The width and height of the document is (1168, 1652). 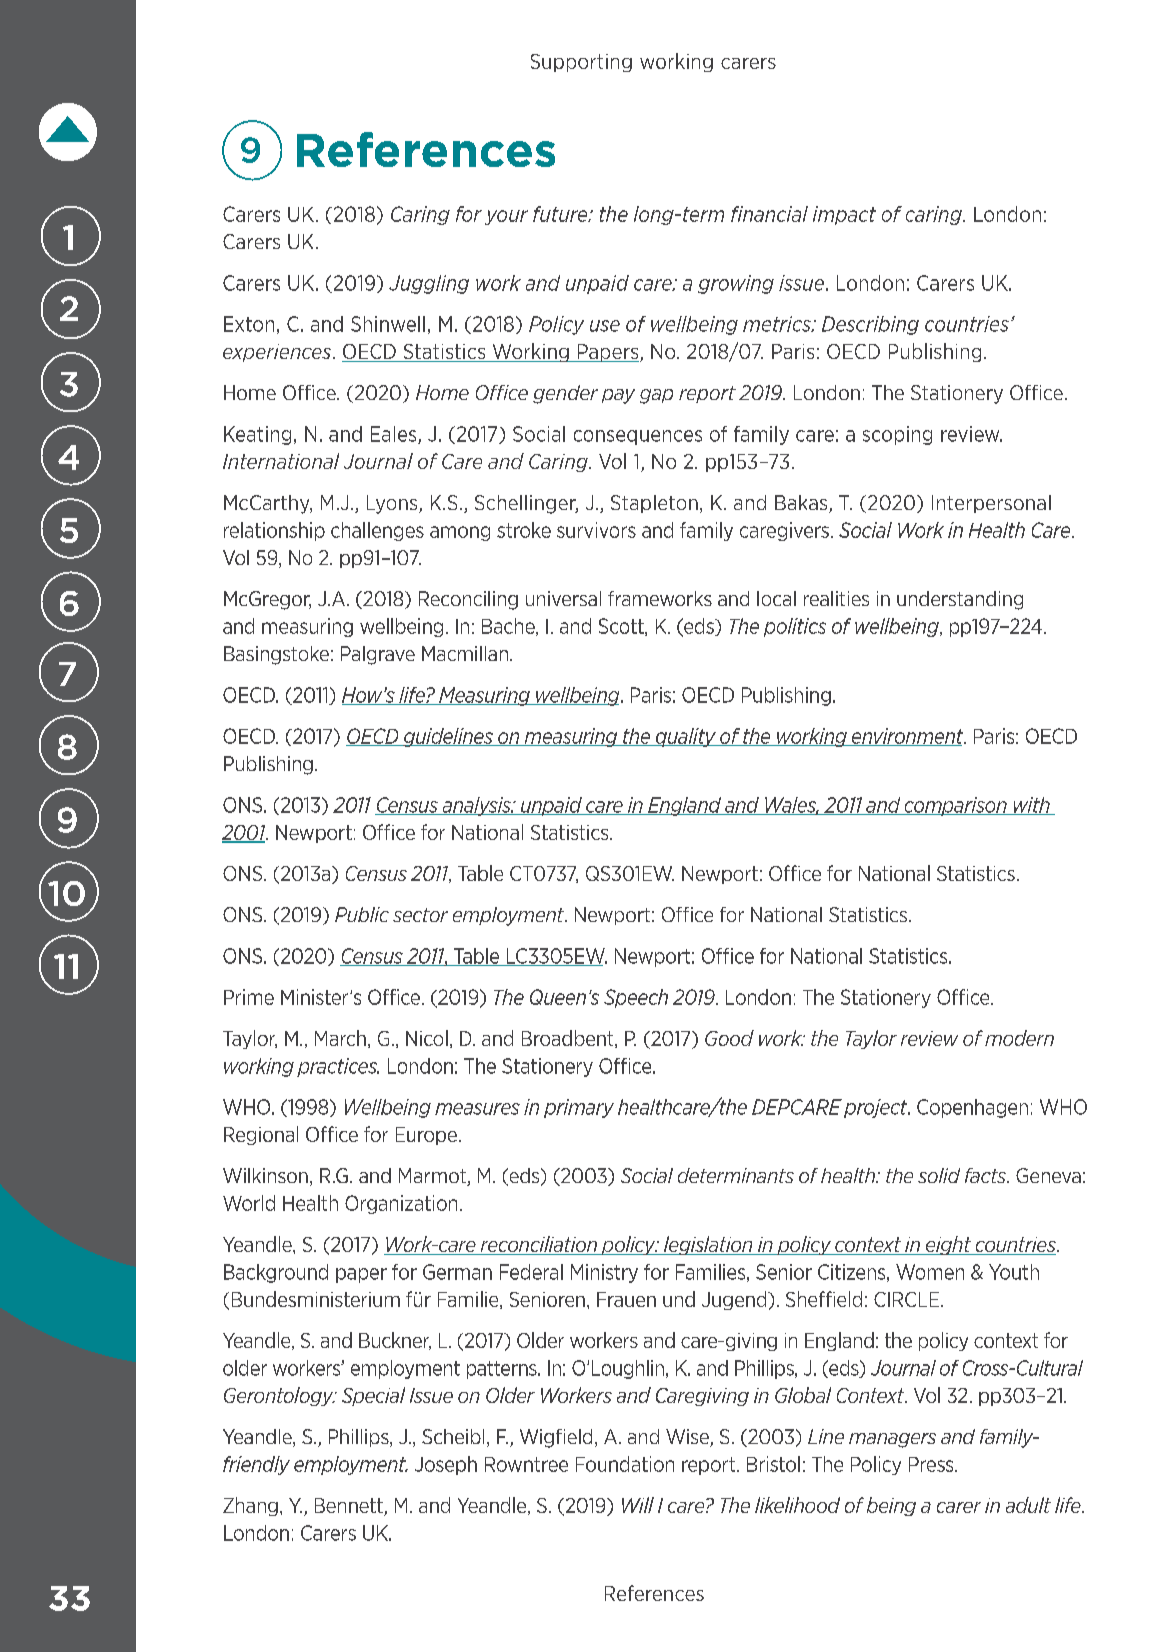 What do you see at coordinates (960, 600) in the document?
I see `understanding` at bounding box center [960, 600].
